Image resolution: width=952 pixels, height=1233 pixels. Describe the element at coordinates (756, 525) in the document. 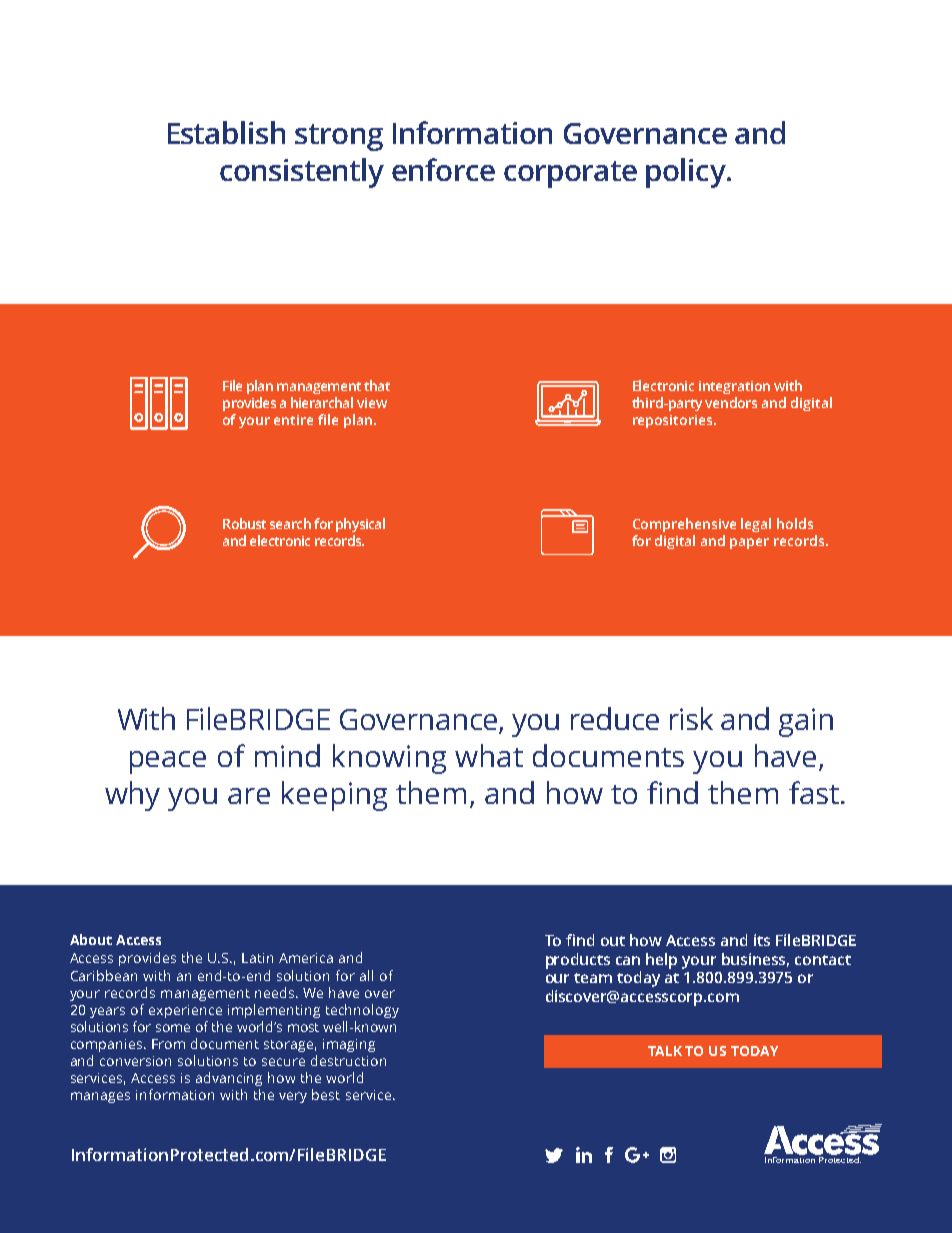

I see `legal` at that location.
